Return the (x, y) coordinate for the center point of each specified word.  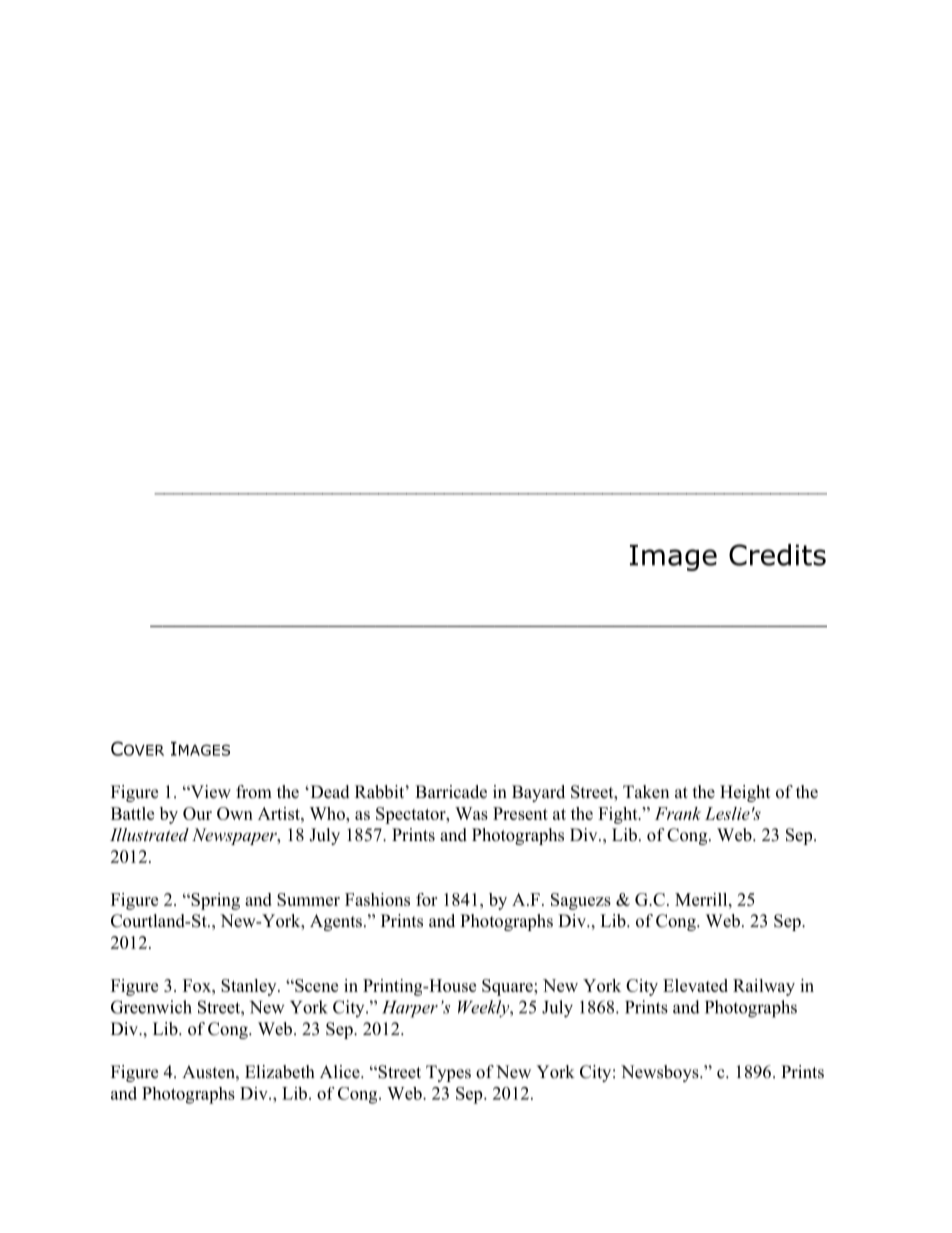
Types (448, 1073)
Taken (646, 792)
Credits (777, 555)
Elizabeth (280, 1072)
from (254, 792)
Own (235, 813)
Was (471, 813)
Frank (678, 813)
